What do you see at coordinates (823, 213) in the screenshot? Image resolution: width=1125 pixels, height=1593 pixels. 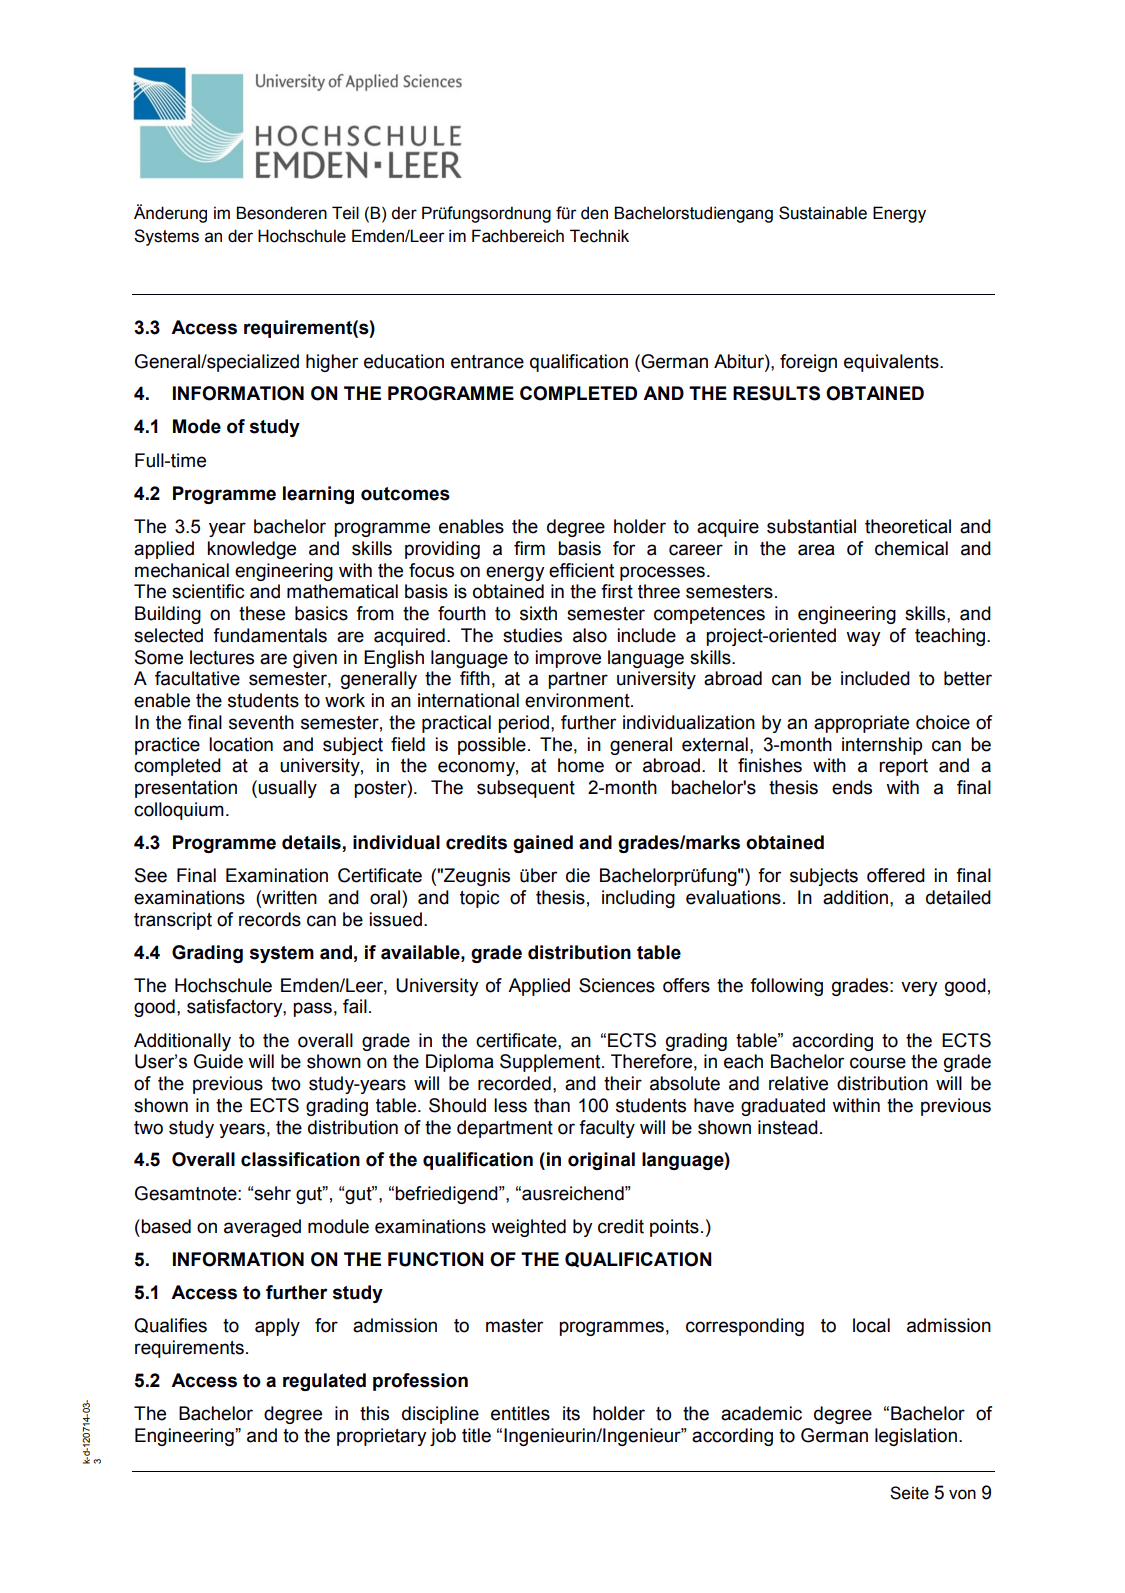 I see `Sustainable` at bounding box center [823, 213].
